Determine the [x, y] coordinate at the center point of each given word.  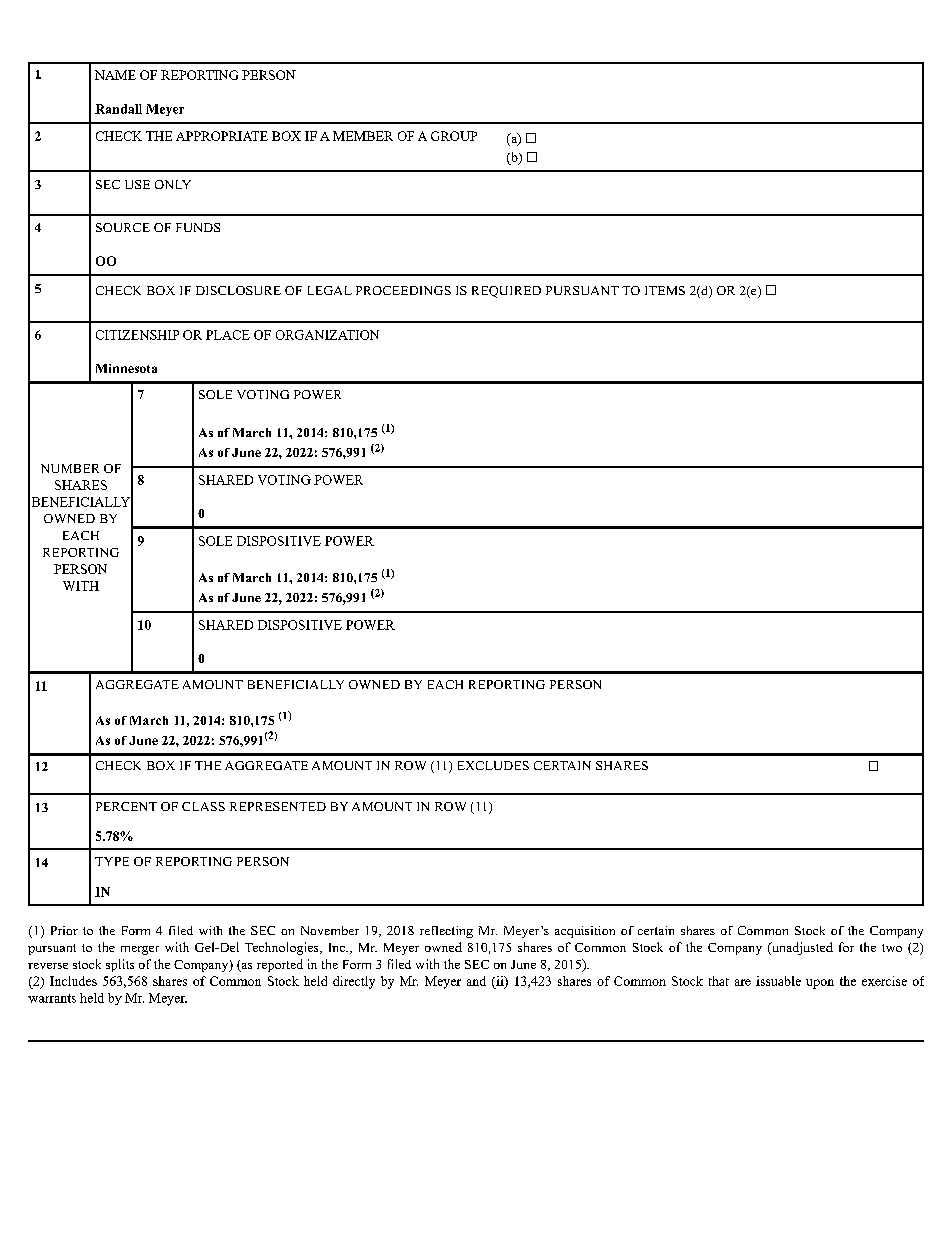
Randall [118, 109]
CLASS [203, 806]
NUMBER [70, 468]
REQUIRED [506, 292]
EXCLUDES [493, 765]
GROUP [454, 136]
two [892, 948]
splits [120, 965]
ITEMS [665, 290]
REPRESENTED [278, 806]
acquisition [585, 932]
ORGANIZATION [327, 335]
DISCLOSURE [238, 290]
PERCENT [126, 806]
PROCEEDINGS [403, 290]
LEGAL [330, 290]
